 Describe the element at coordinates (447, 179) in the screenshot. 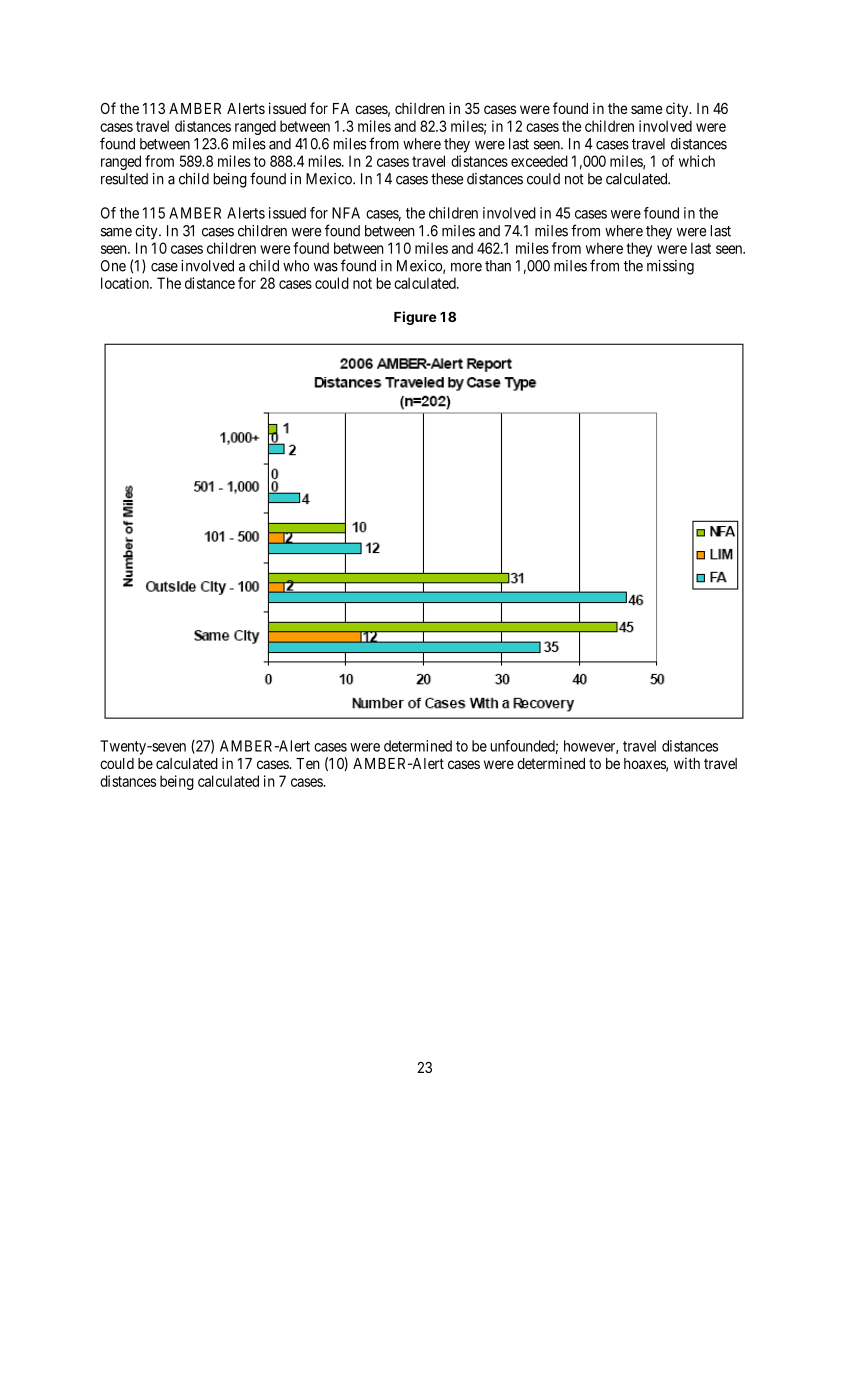

I see `these` at that location.
